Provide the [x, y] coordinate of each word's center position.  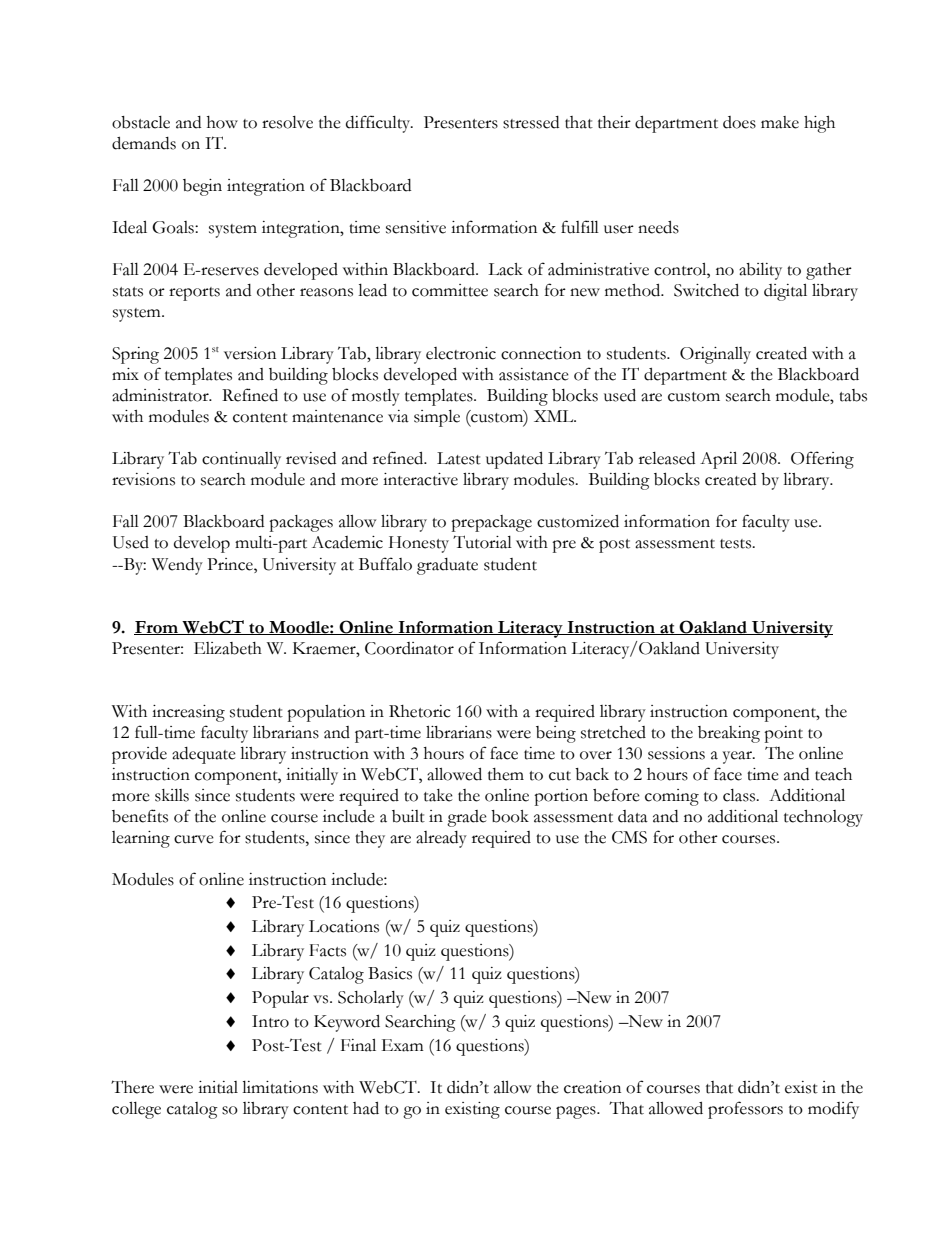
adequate [204, 755]
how [222, 122]
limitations [280, 1087]
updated [514, 460]
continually [241, 460]
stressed [531, 122]
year [738, 757]
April [718, 460]
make [780, 122]
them [506, 774]
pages [577, 1112]
